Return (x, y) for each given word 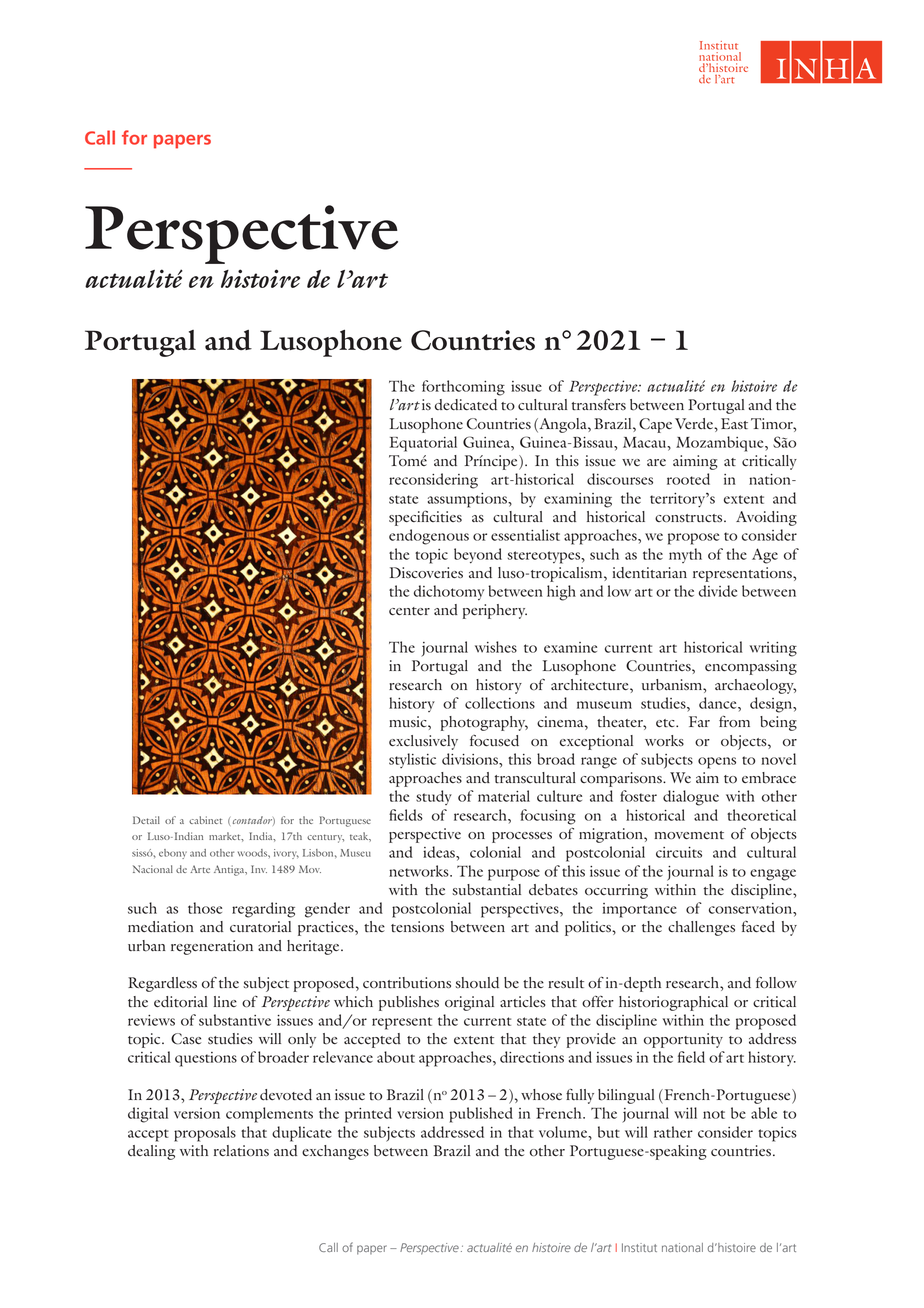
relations (241, 1150)
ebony (173, 854)
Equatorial (423, 444)
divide (718, 591)
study (434, 797)
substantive (235, 1020)
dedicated (466, 405)
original (469, 1003)
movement (689, 835)
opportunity (683, 1040)
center (409, 611)
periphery (495, 611)
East (734, 423)
